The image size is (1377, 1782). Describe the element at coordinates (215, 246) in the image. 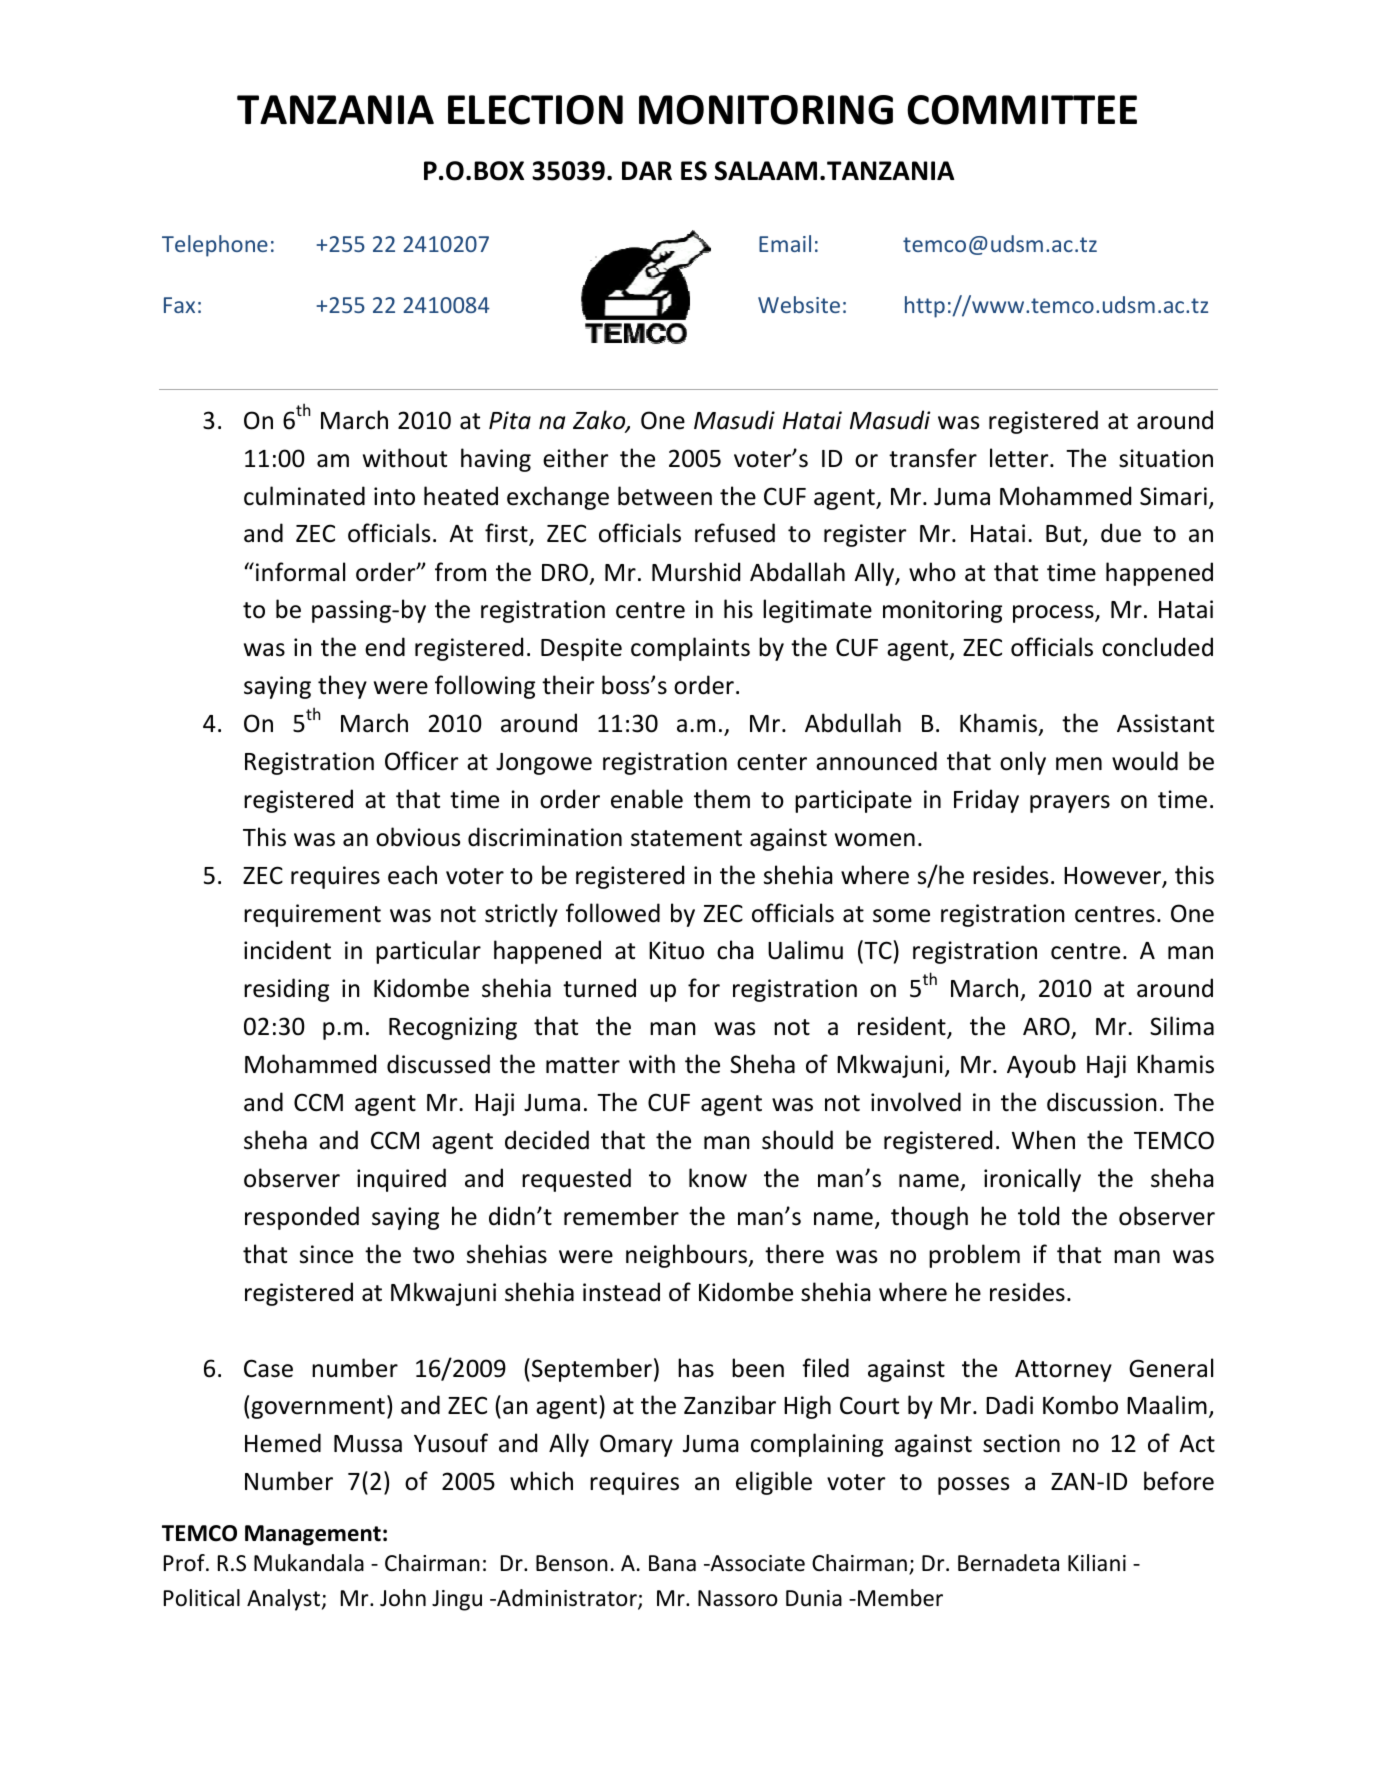

I see `Telephone` at that location.
